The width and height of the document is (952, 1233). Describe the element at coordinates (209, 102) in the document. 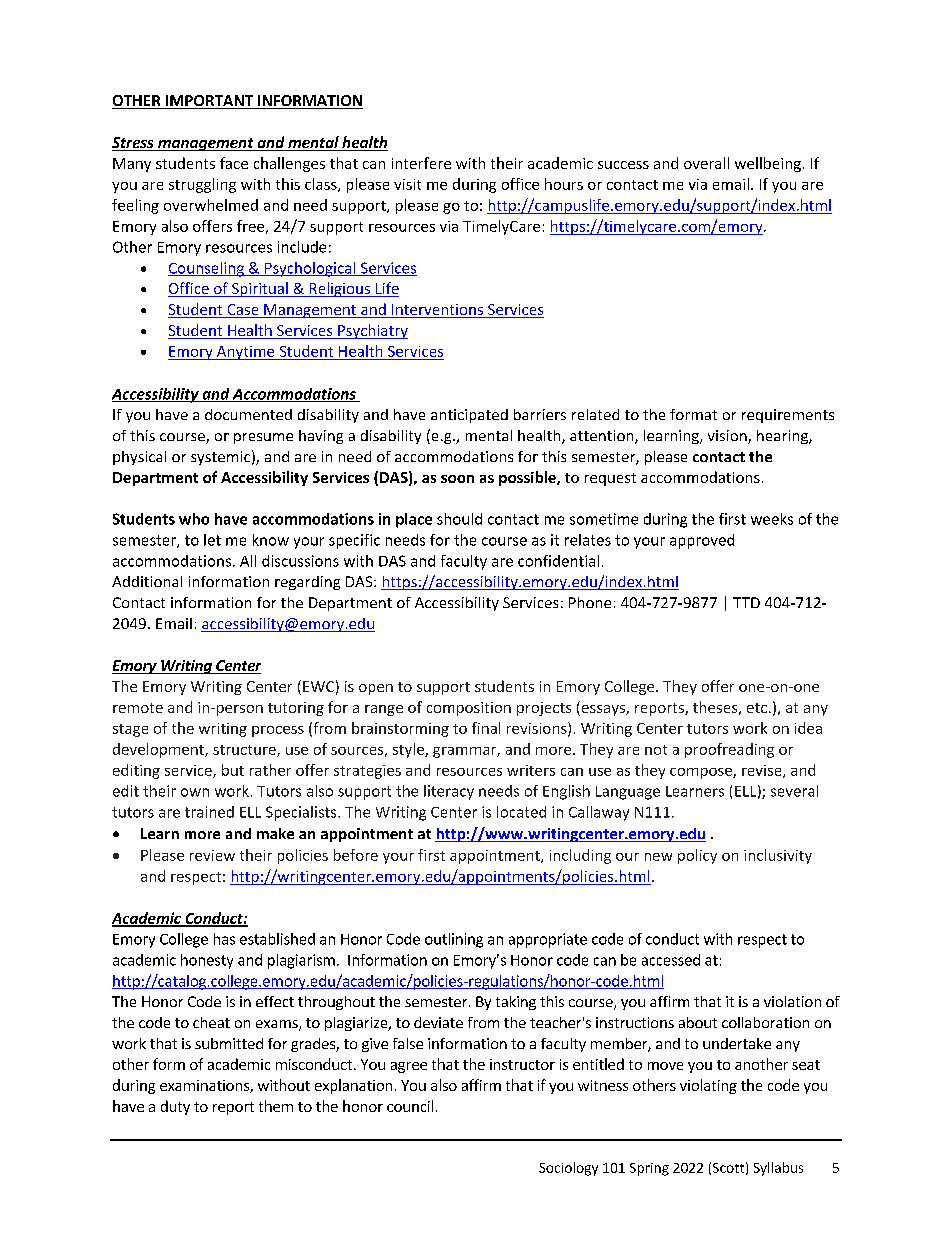

I see `IMPORTANT` at that location.
